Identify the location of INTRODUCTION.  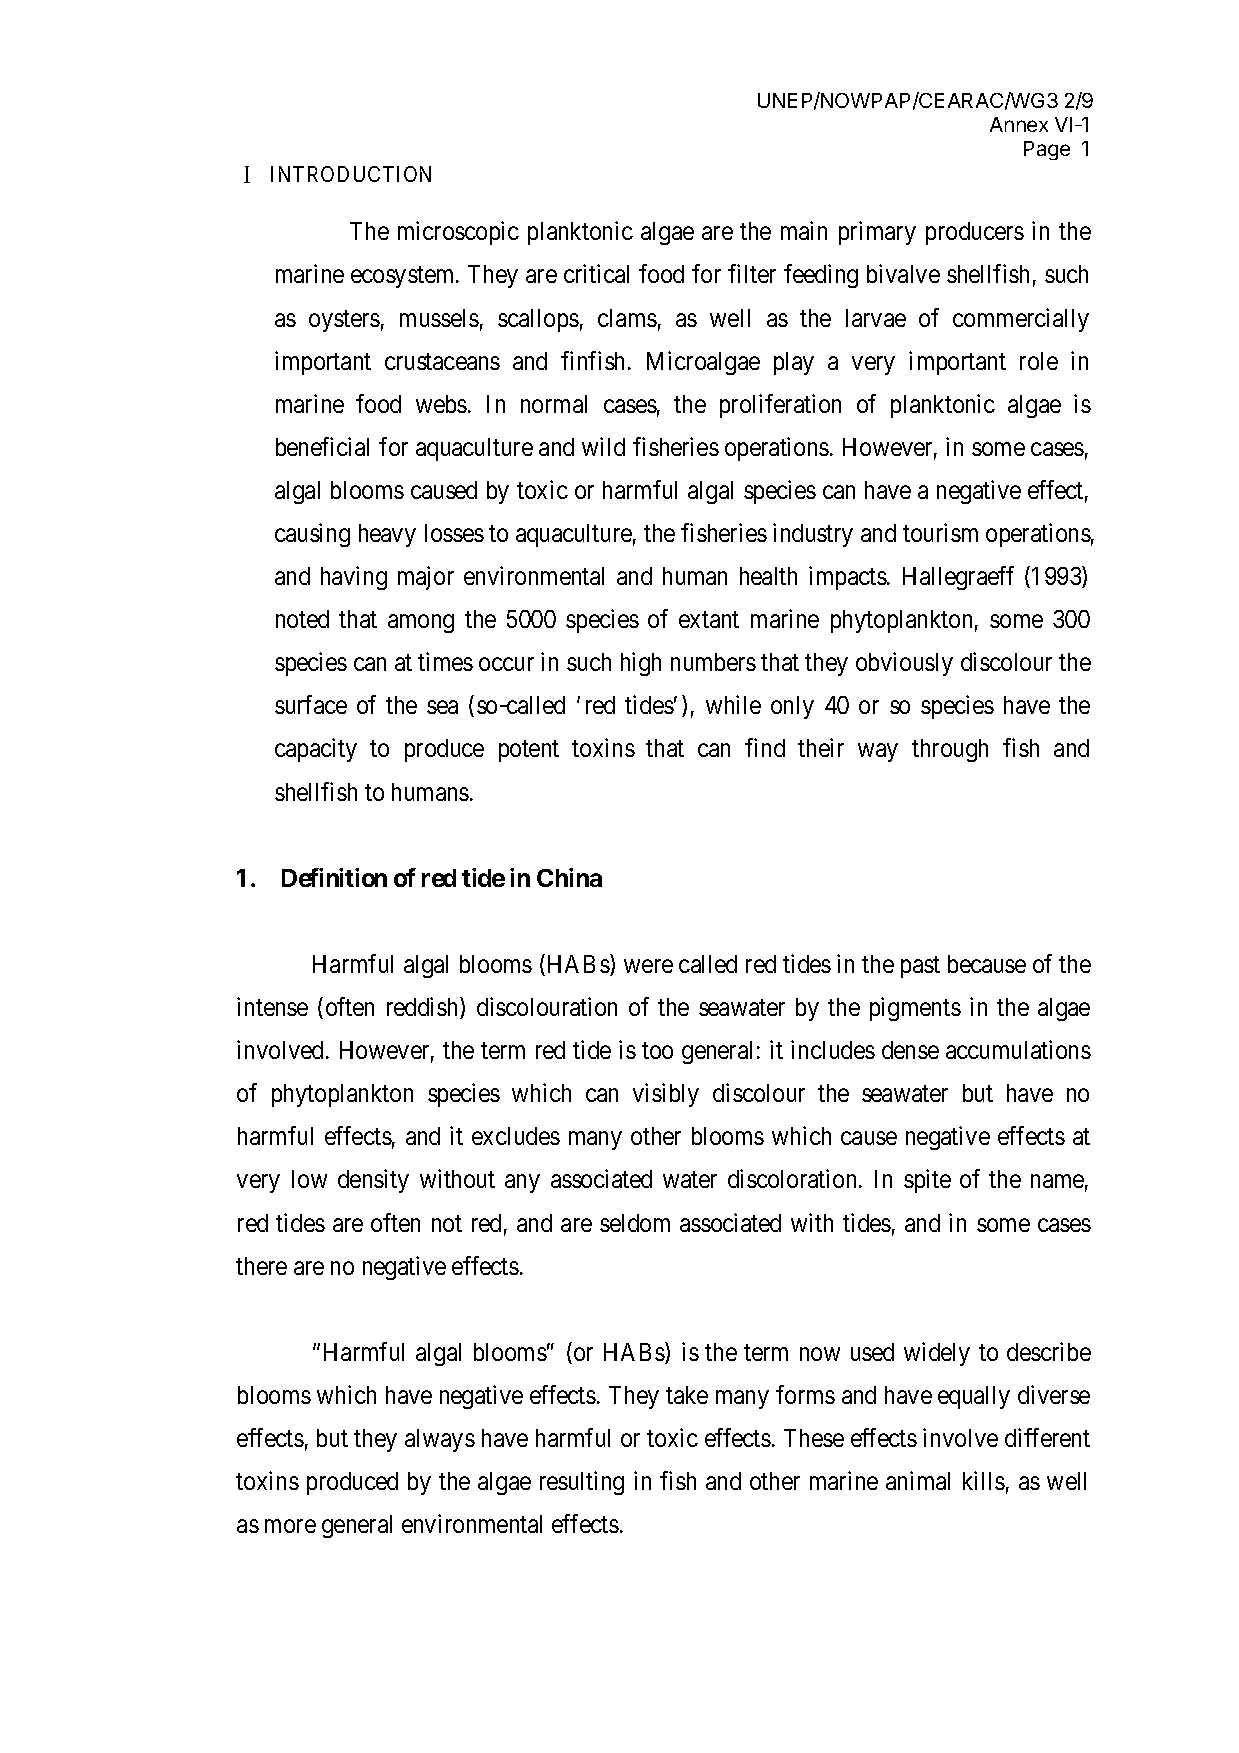
(351, 174).
